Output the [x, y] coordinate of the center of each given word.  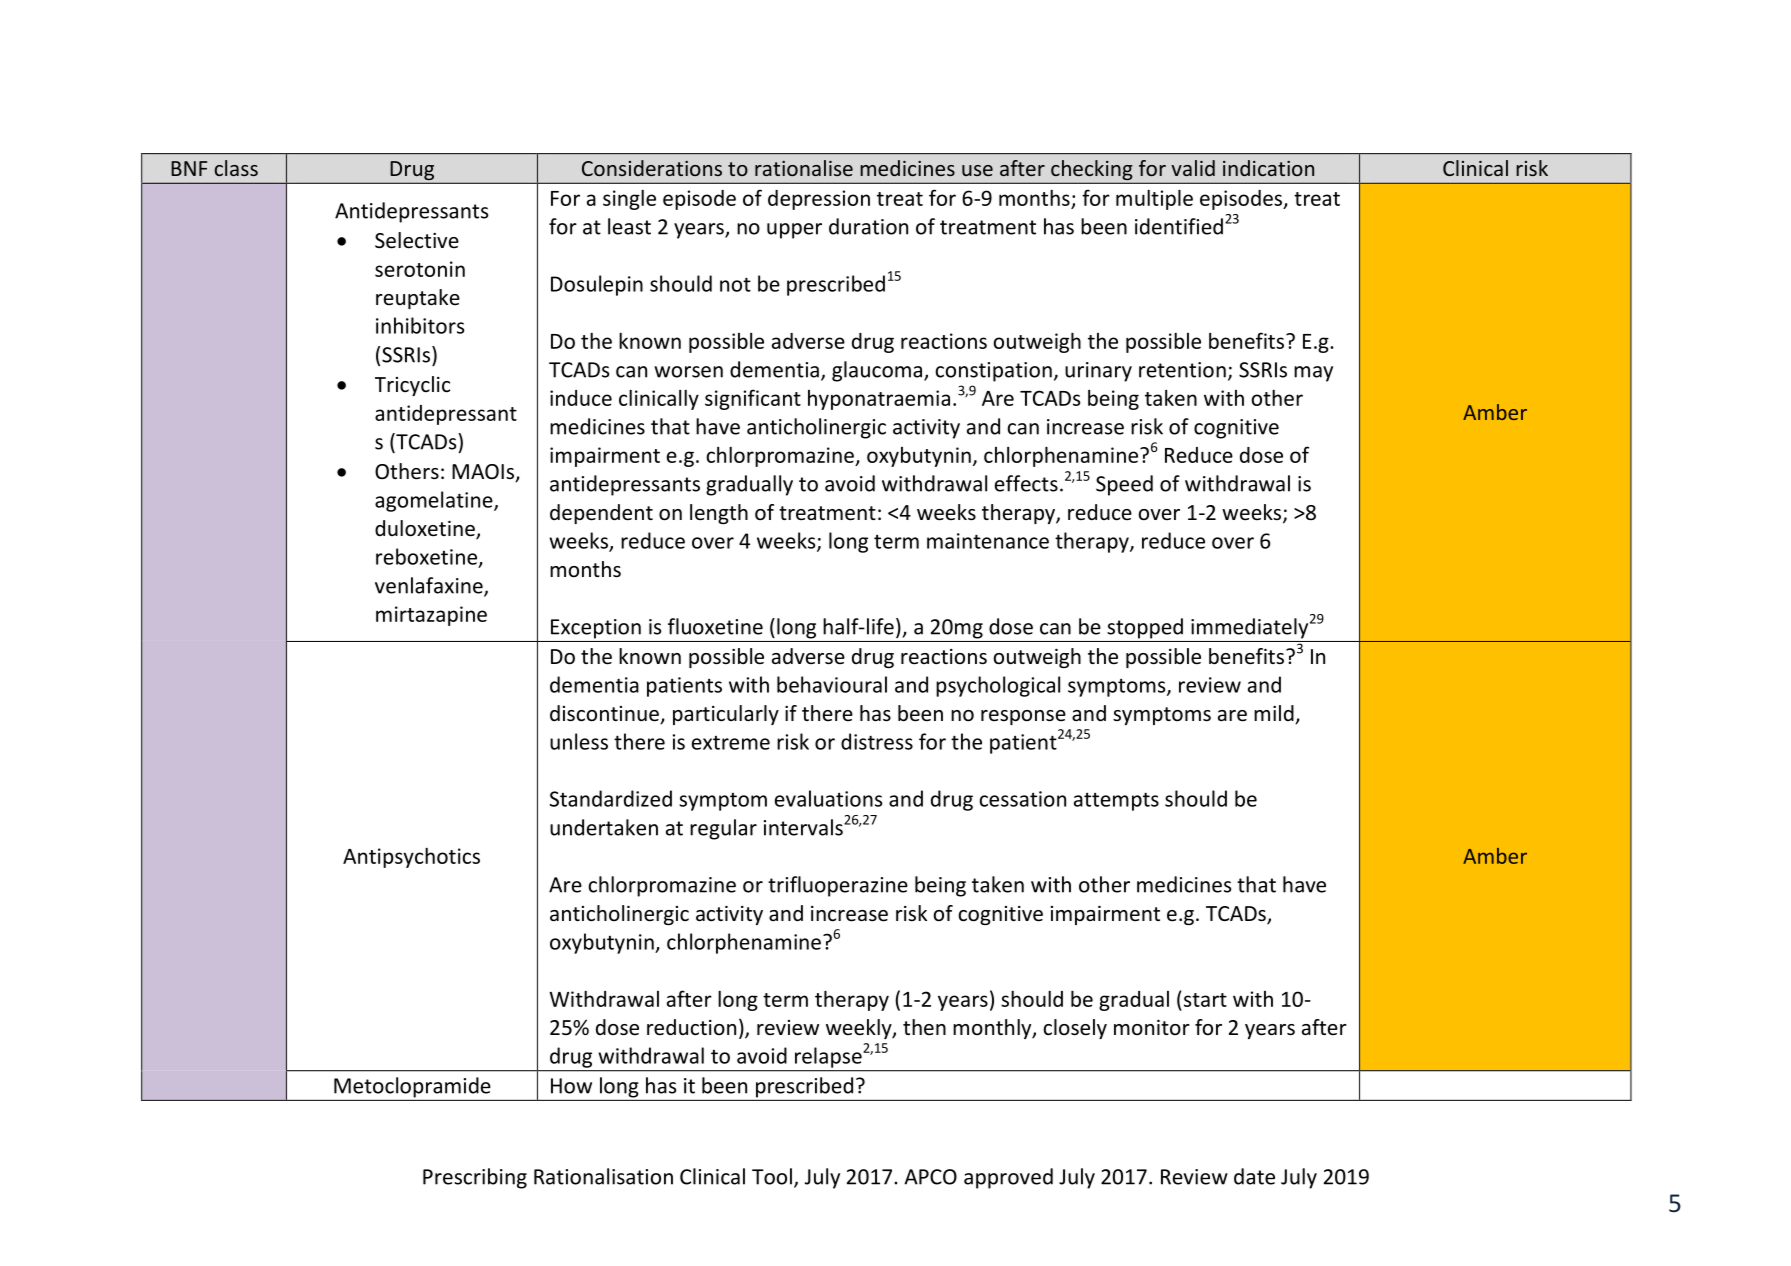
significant [753, 399]
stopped [1145, 628]
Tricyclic [412, 386]
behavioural [832, 684]
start [1204, 999]
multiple [1154, 199]
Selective [417, 240]
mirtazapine [431, 616]
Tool [772, 1176]
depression [819, 200]
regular [723, 829]
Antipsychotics [411, 857]
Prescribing [475, 1178]
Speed [1124, 485]
